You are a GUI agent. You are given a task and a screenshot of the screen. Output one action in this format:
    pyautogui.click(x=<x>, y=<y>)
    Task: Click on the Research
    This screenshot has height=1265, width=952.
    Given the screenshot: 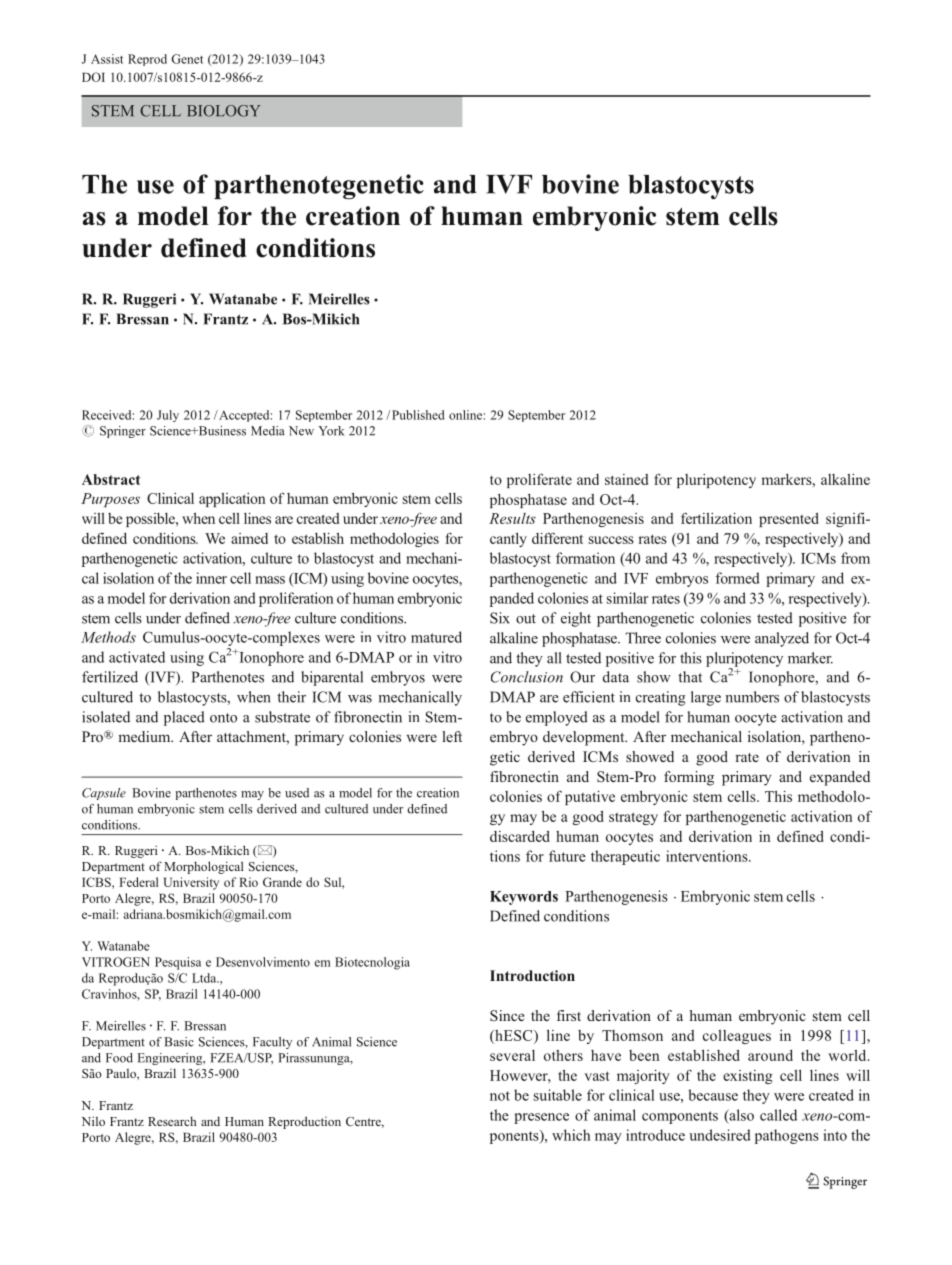 What is the action you would take?
    pyautogui.click(x=172, y=1121)
